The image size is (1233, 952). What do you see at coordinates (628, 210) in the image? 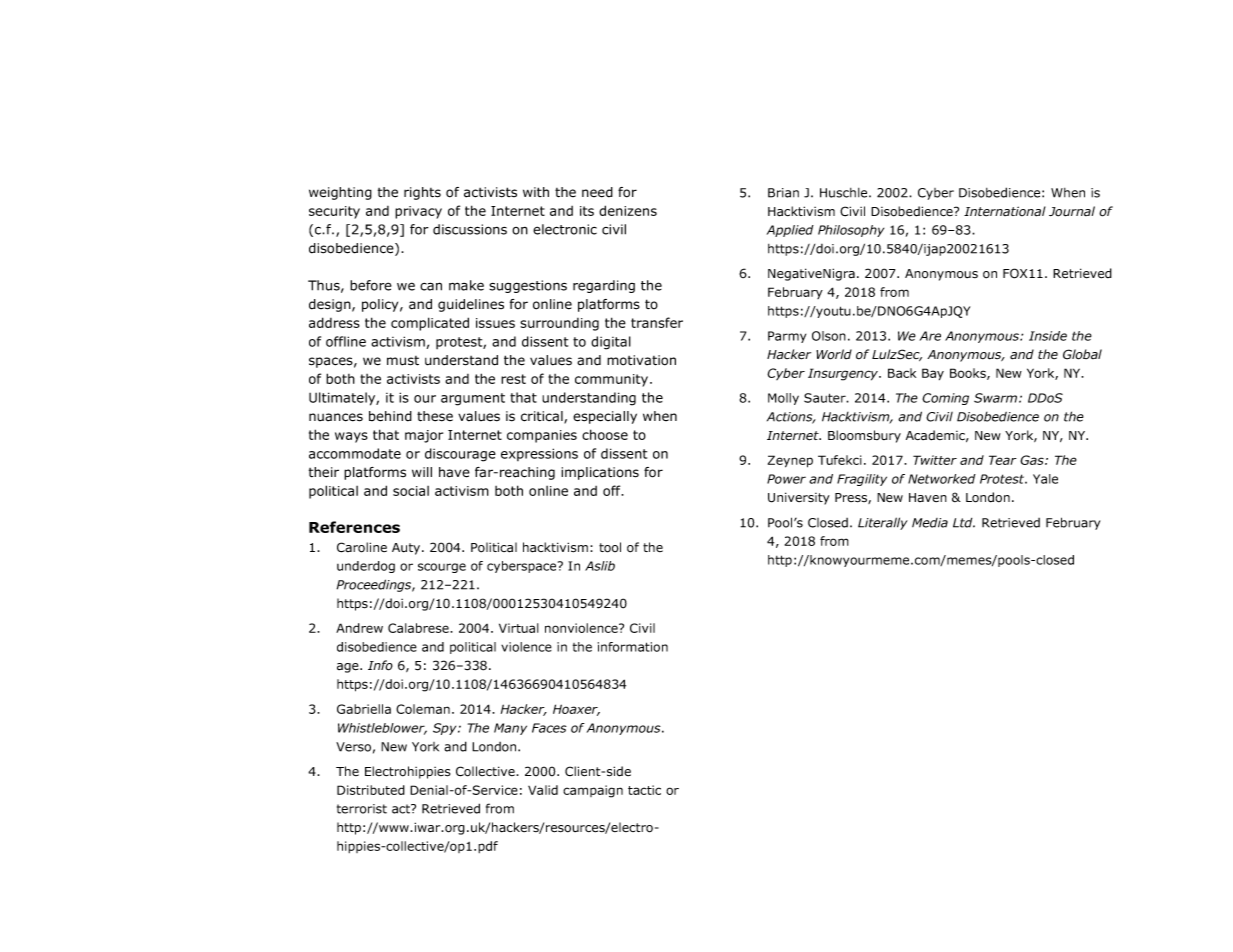
I see `denizens` at bounding box center [628, 210].
